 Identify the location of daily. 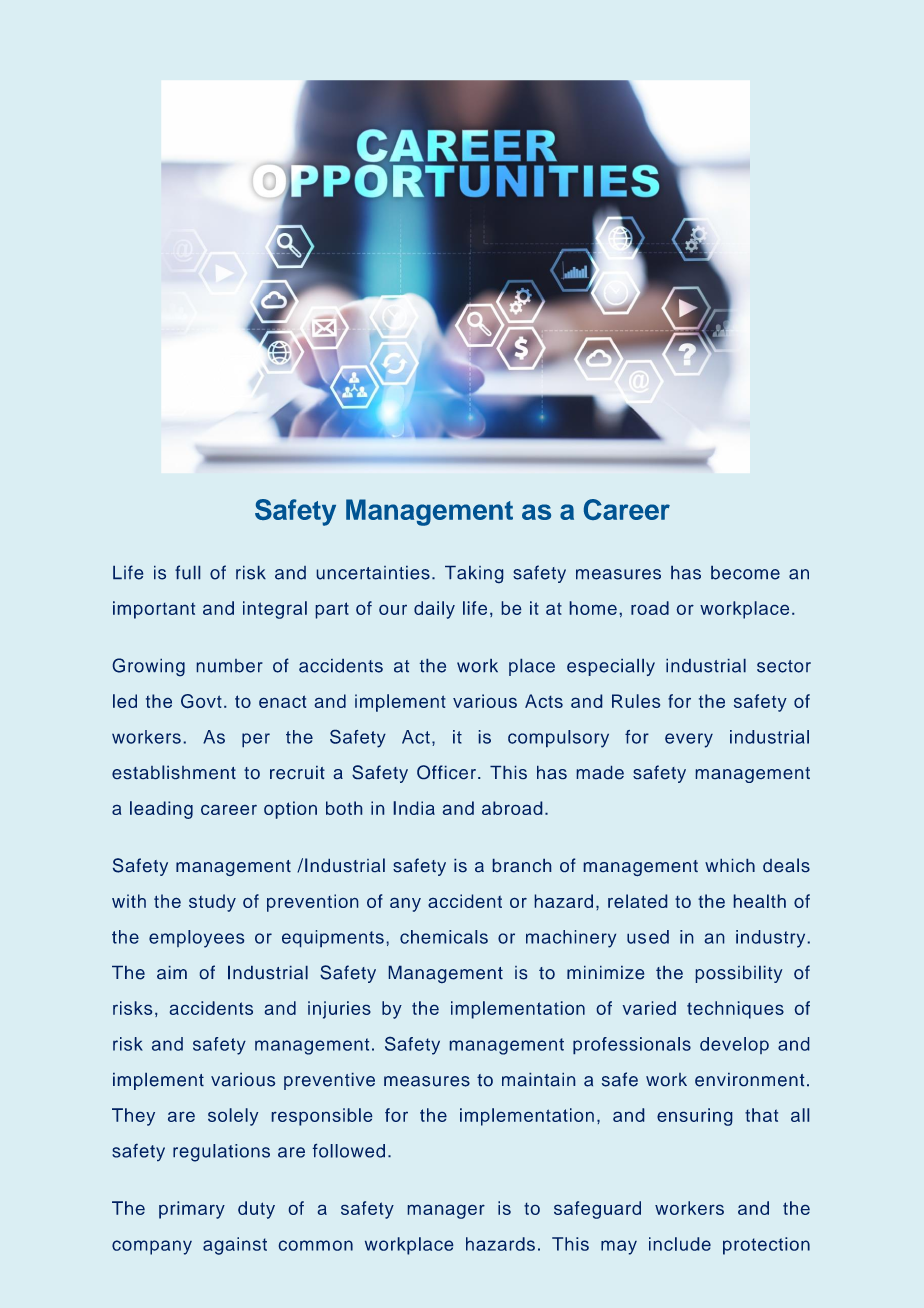
(434, 610).
